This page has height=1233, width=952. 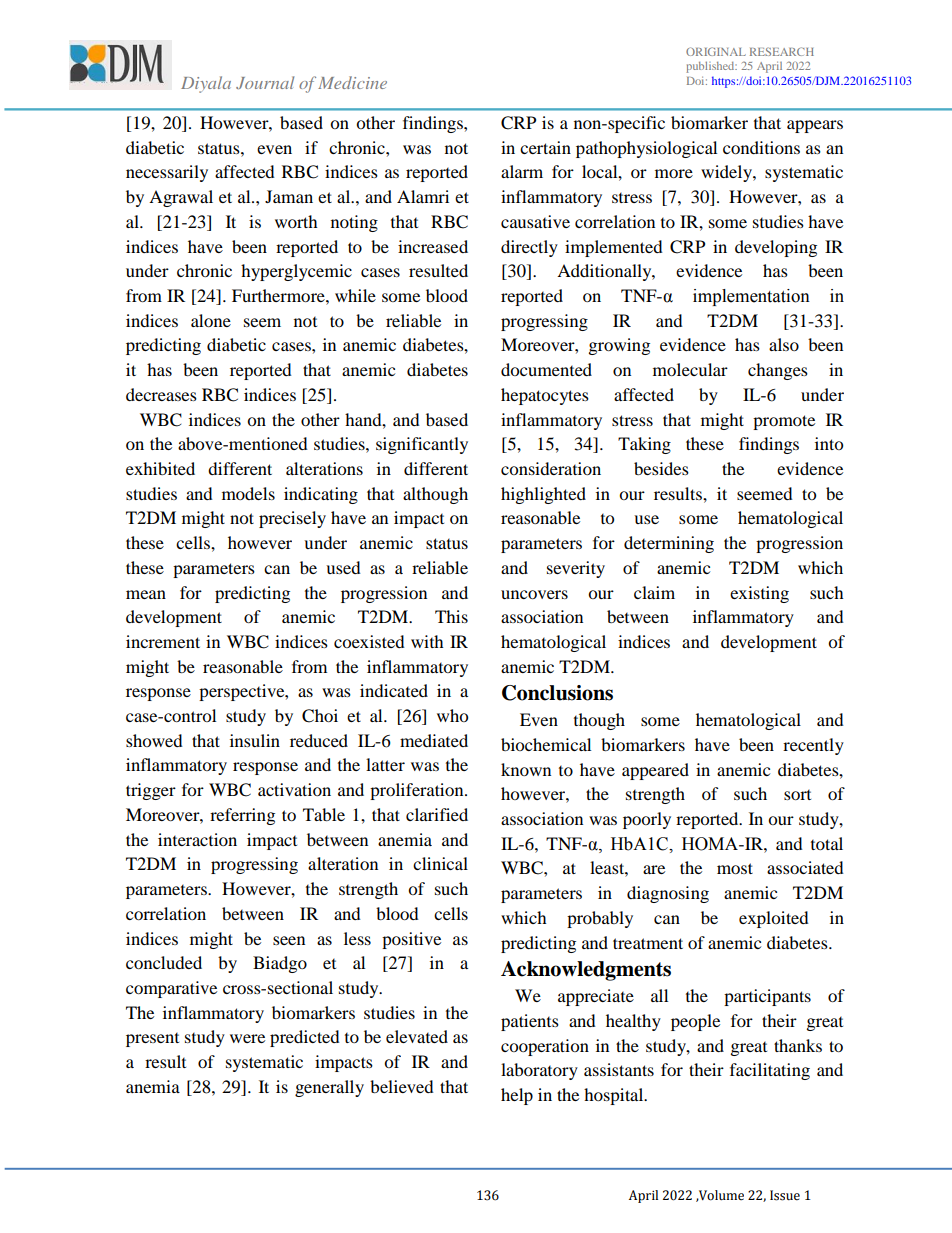 What do you see at coordinates (206, 84) in the page?
I see `Diyala` at bounding box center [206, 84].
